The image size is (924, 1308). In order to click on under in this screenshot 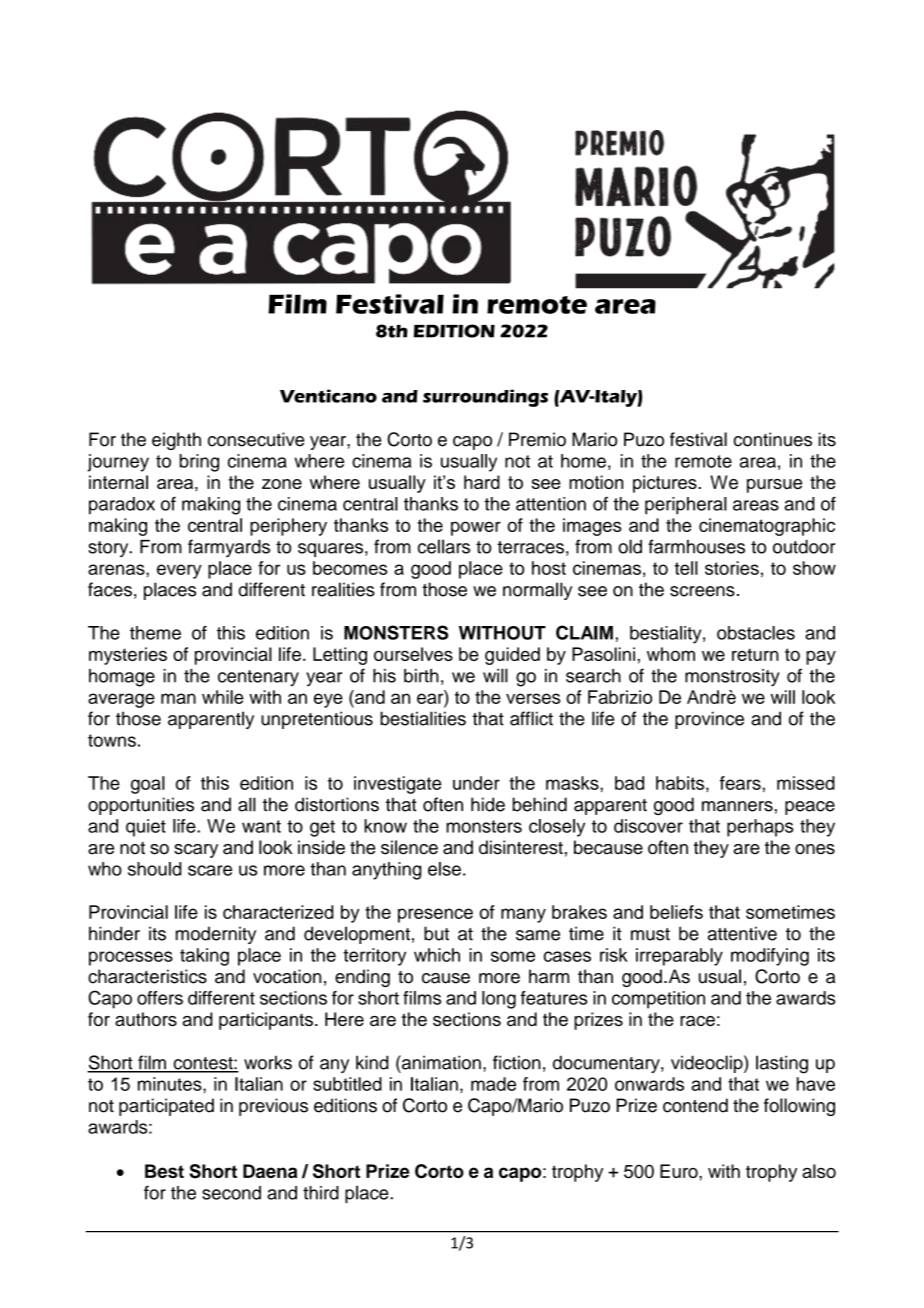, I will do `click(476, 783)`.
